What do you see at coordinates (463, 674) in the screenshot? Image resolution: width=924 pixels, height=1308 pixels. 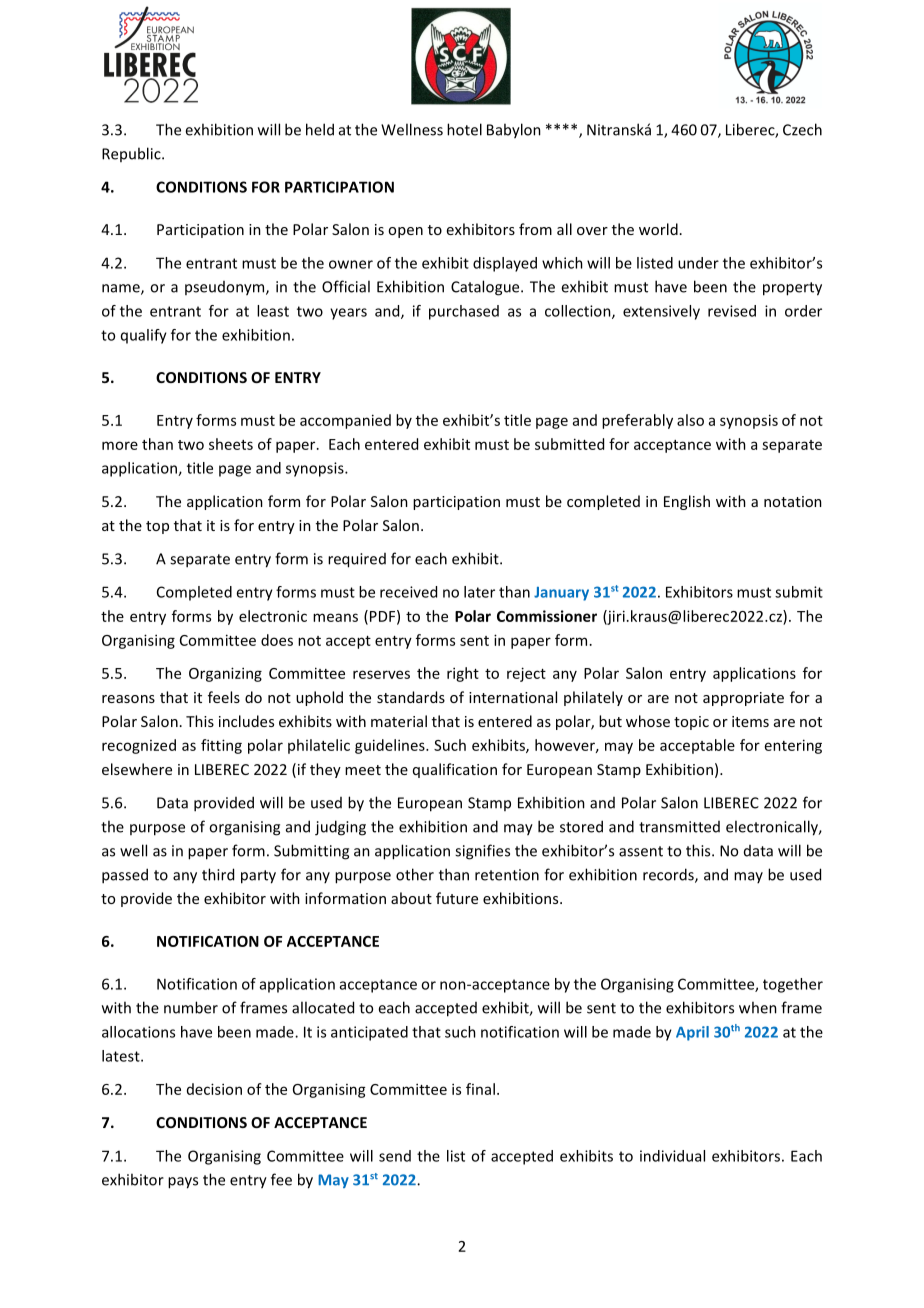 I see `right` at bounding box center [463, 674].
